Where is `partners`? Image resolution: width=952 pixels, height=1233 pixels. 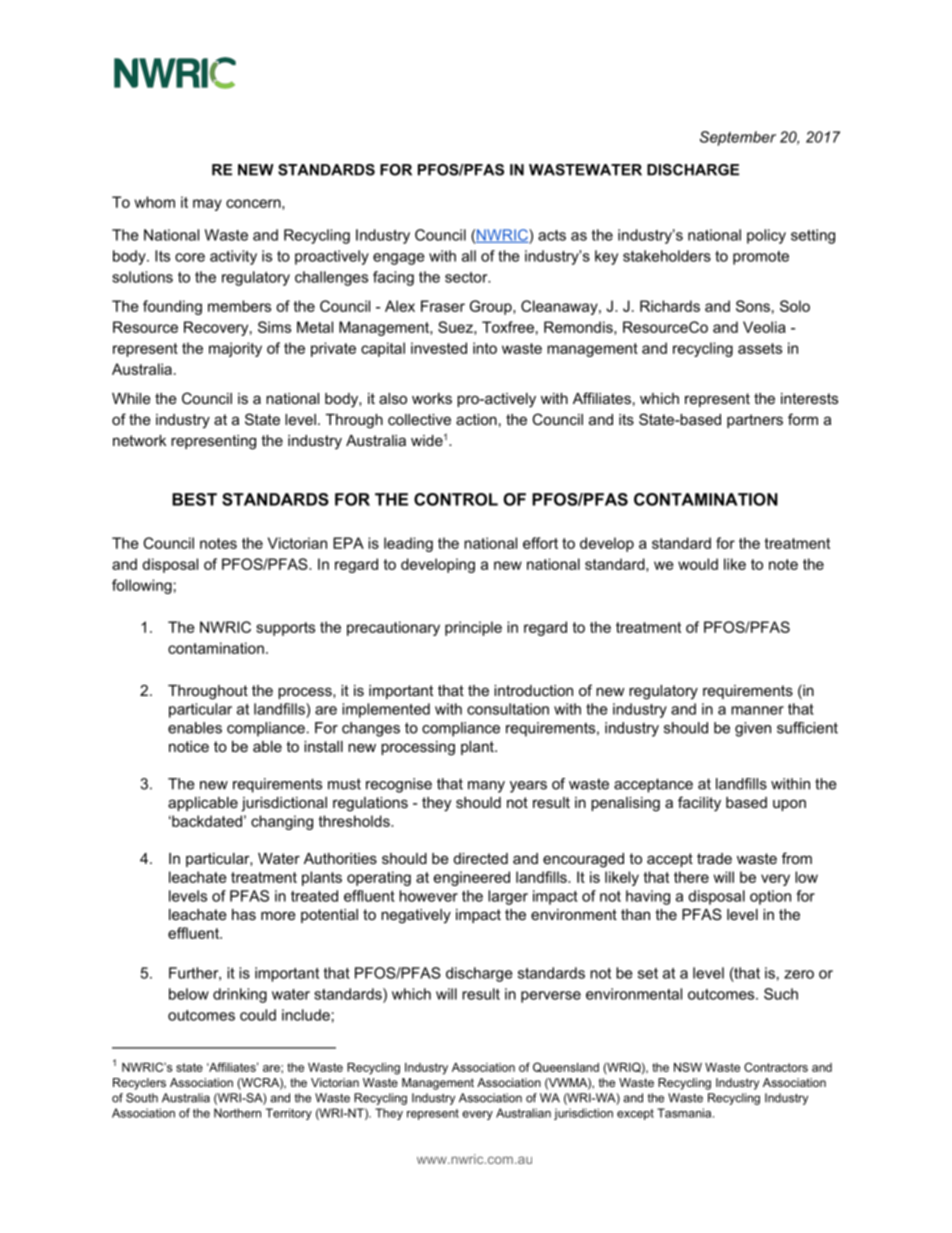
partners is located at coordinates (755, 421).
